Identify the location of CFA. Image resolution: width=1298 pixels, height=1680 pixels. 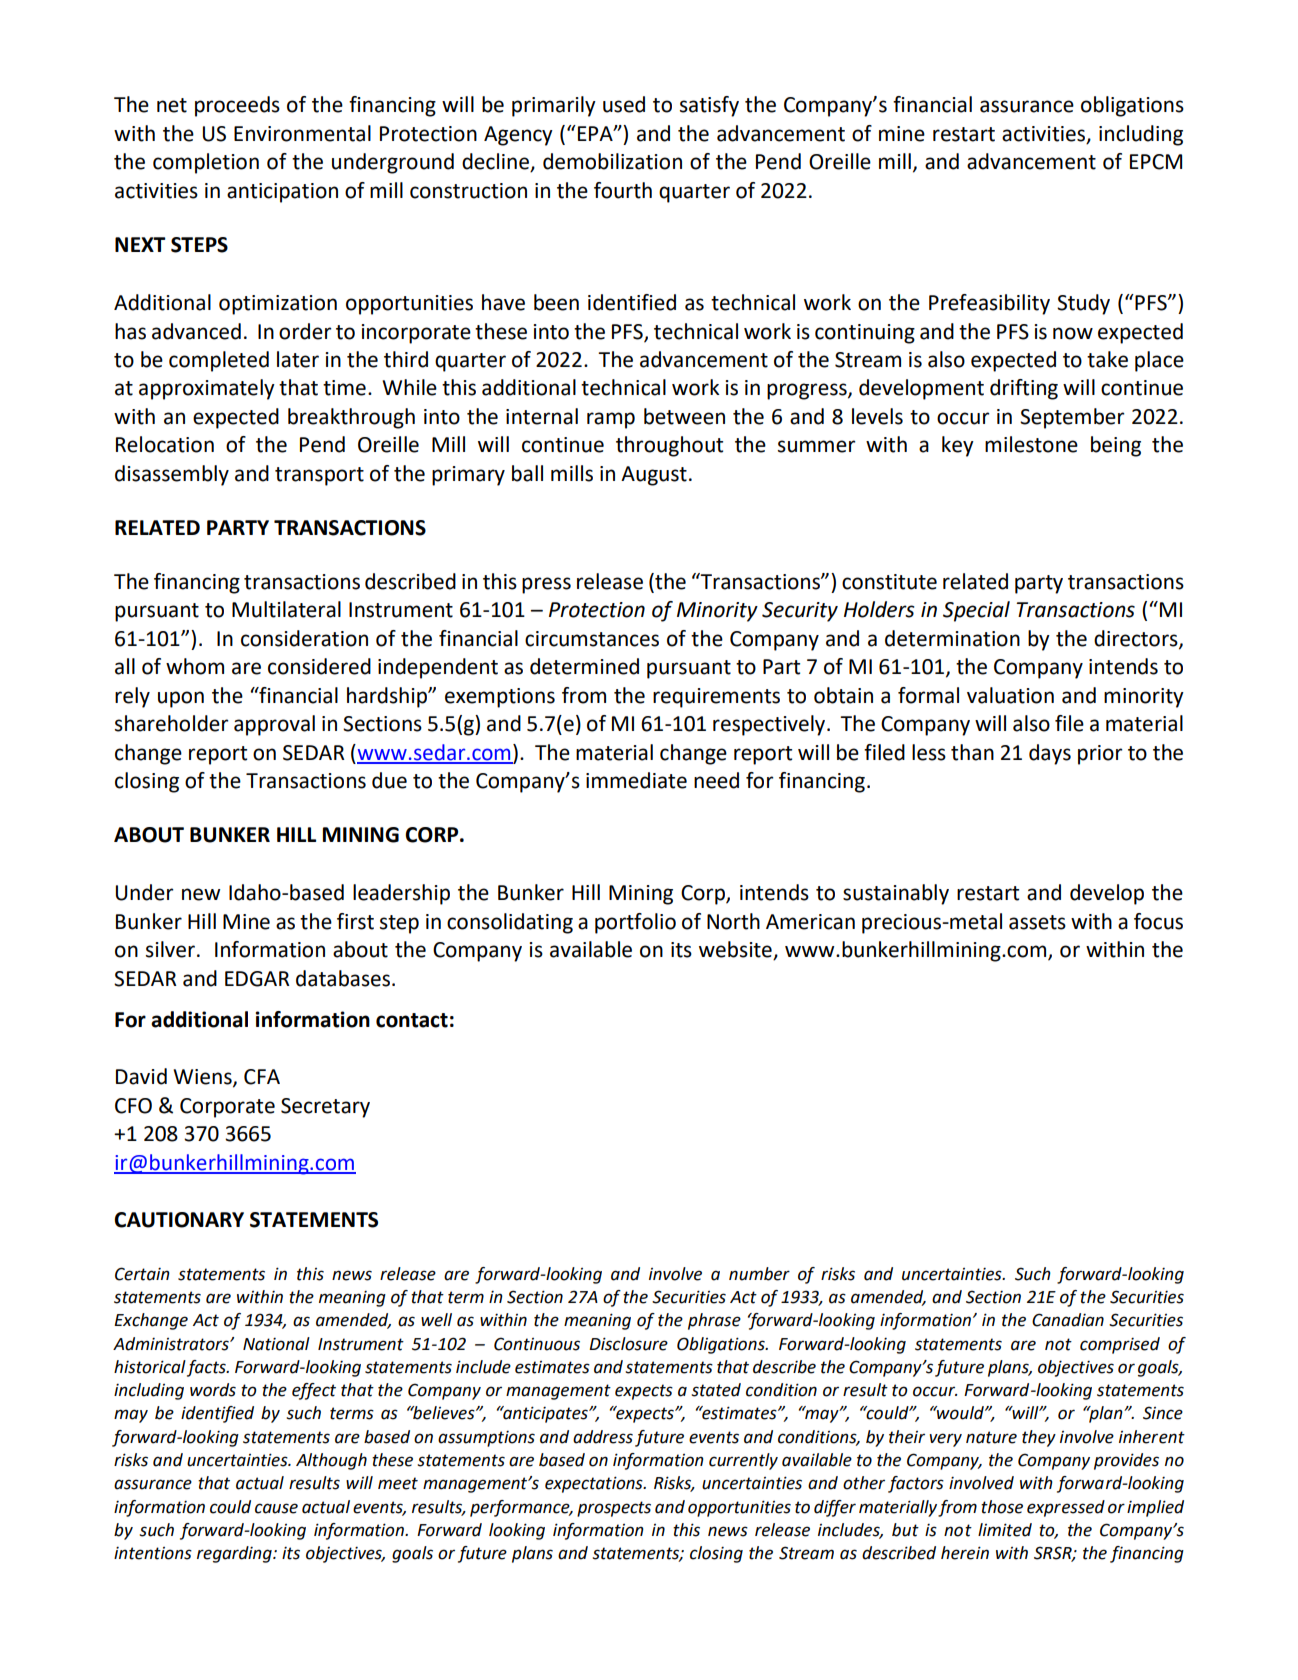
(262, 1077).
